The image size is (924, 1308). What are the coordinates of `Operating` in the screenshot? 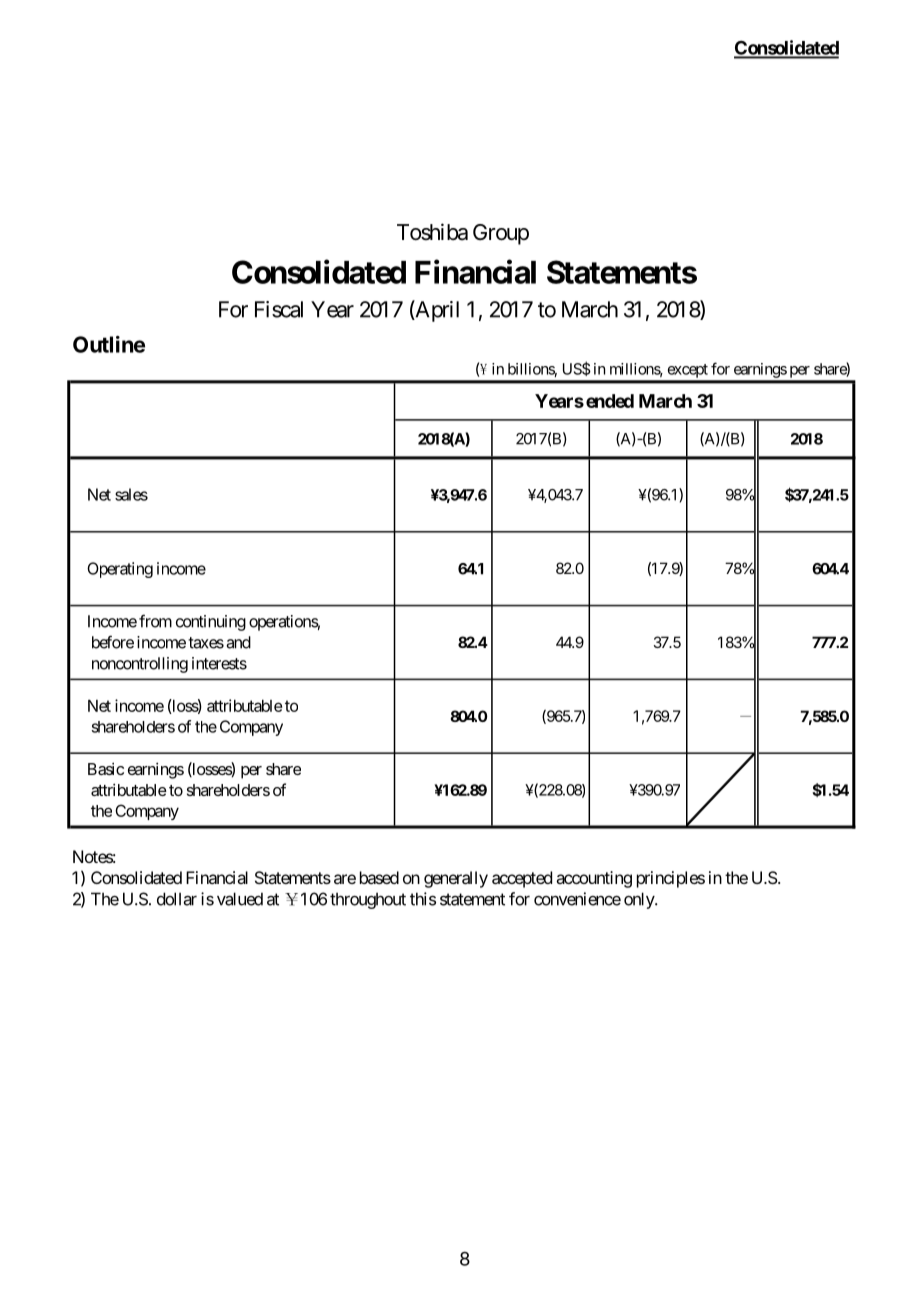 It's located at (120, 570).
